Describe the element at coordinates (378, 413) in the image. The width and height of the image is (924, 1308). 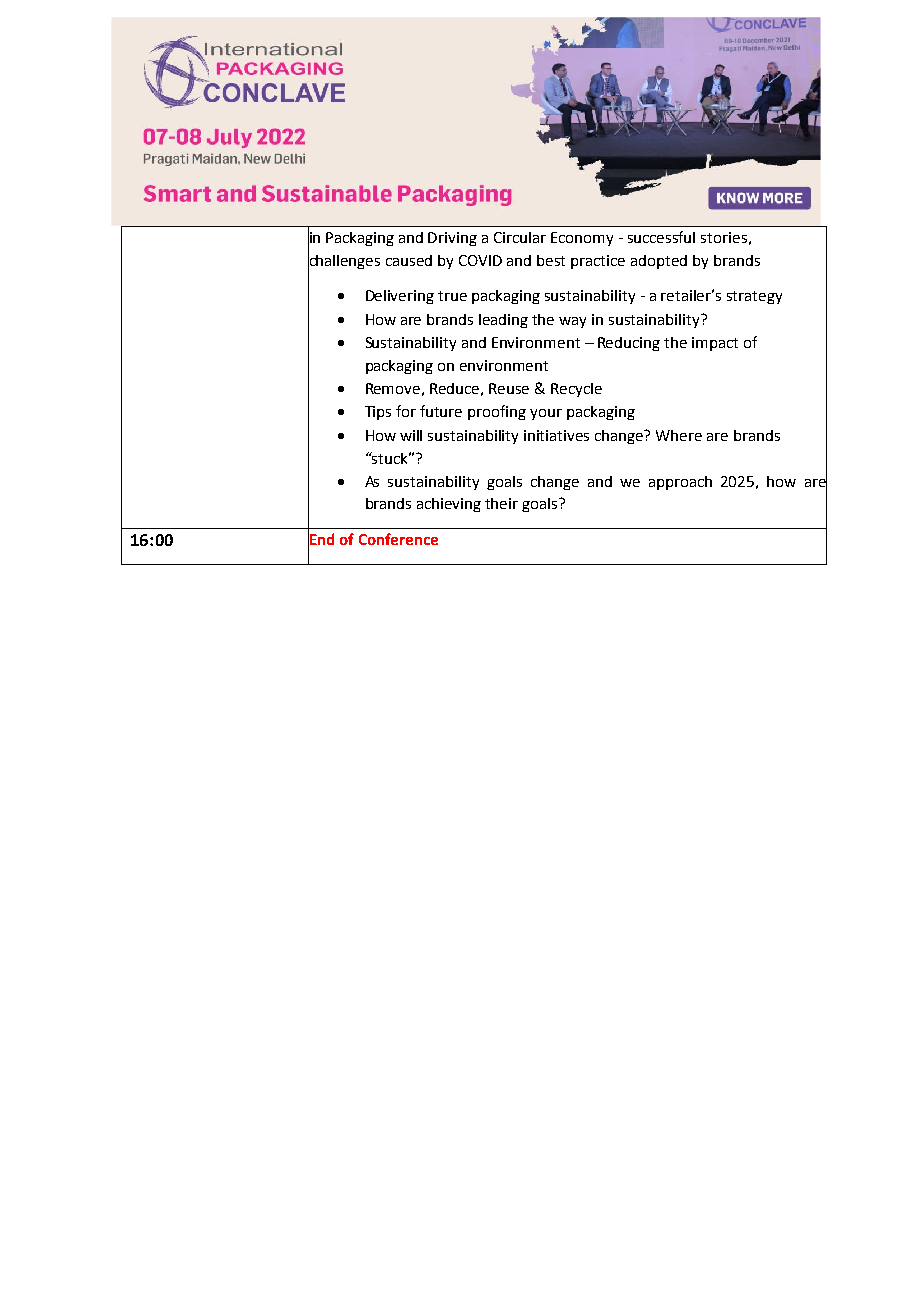
I see `Tips` at that location.
